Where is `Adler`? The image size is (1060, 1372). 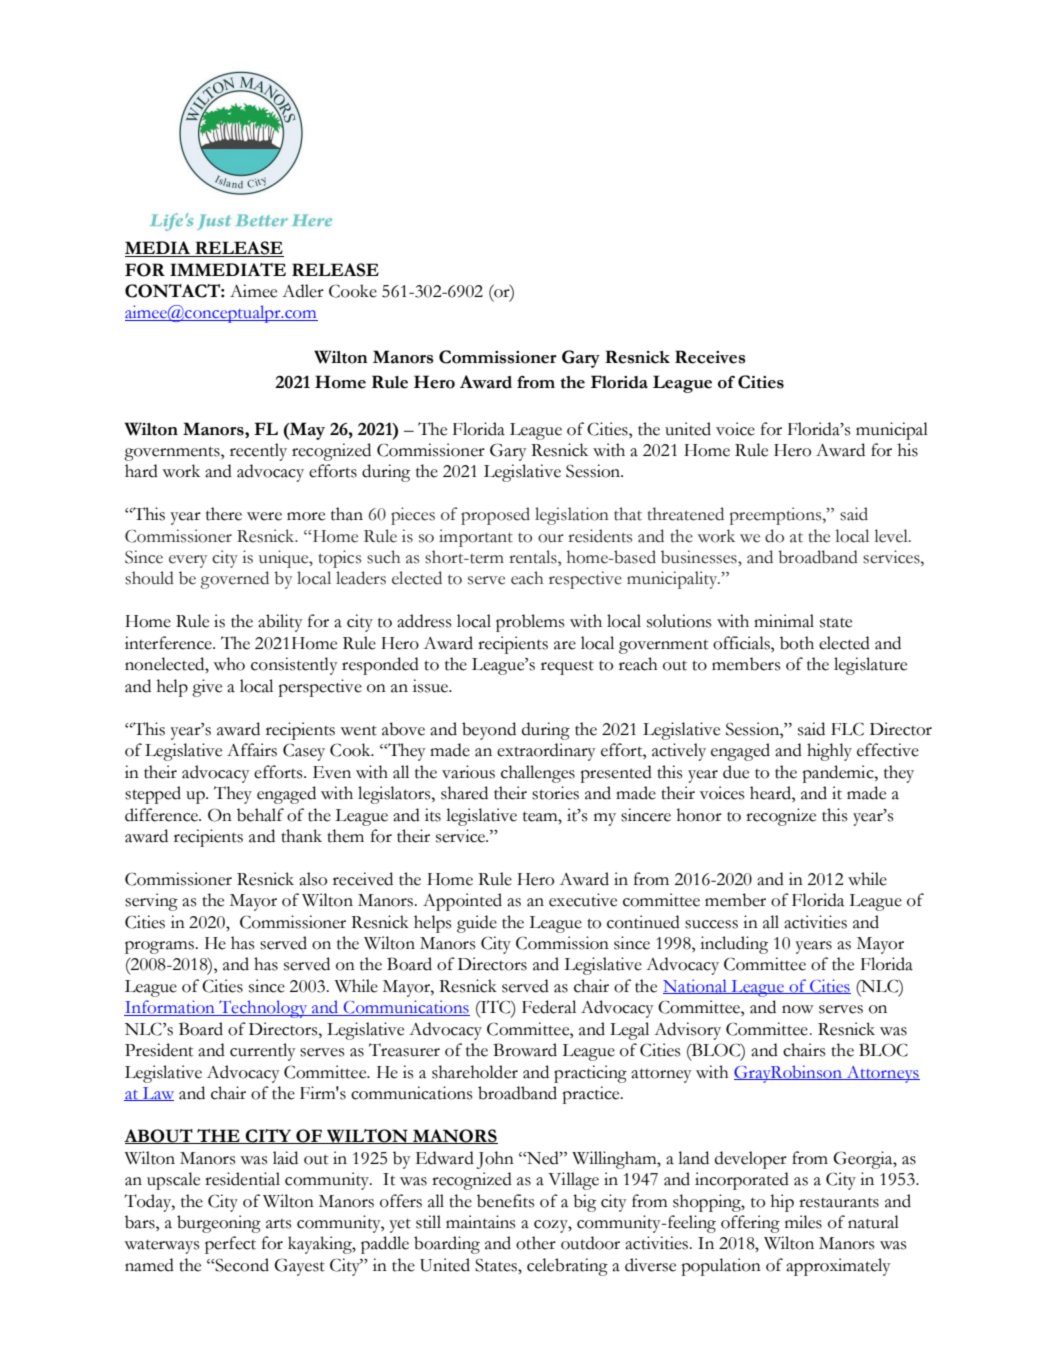
Adler is located at coordinates (303, 291).
